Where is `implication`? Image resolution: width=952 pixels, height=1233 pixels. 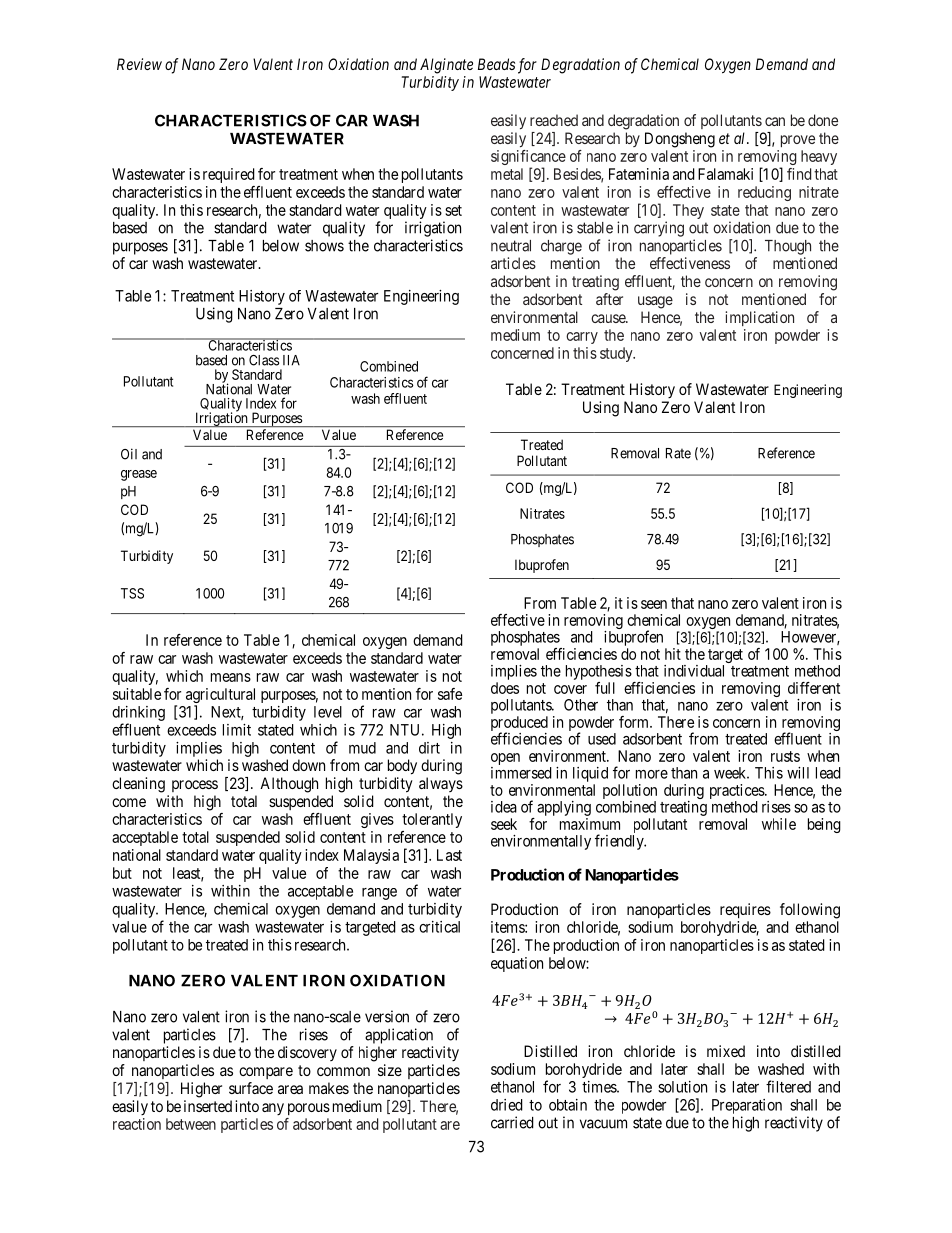
implication is located at coordinates (759, 318).
